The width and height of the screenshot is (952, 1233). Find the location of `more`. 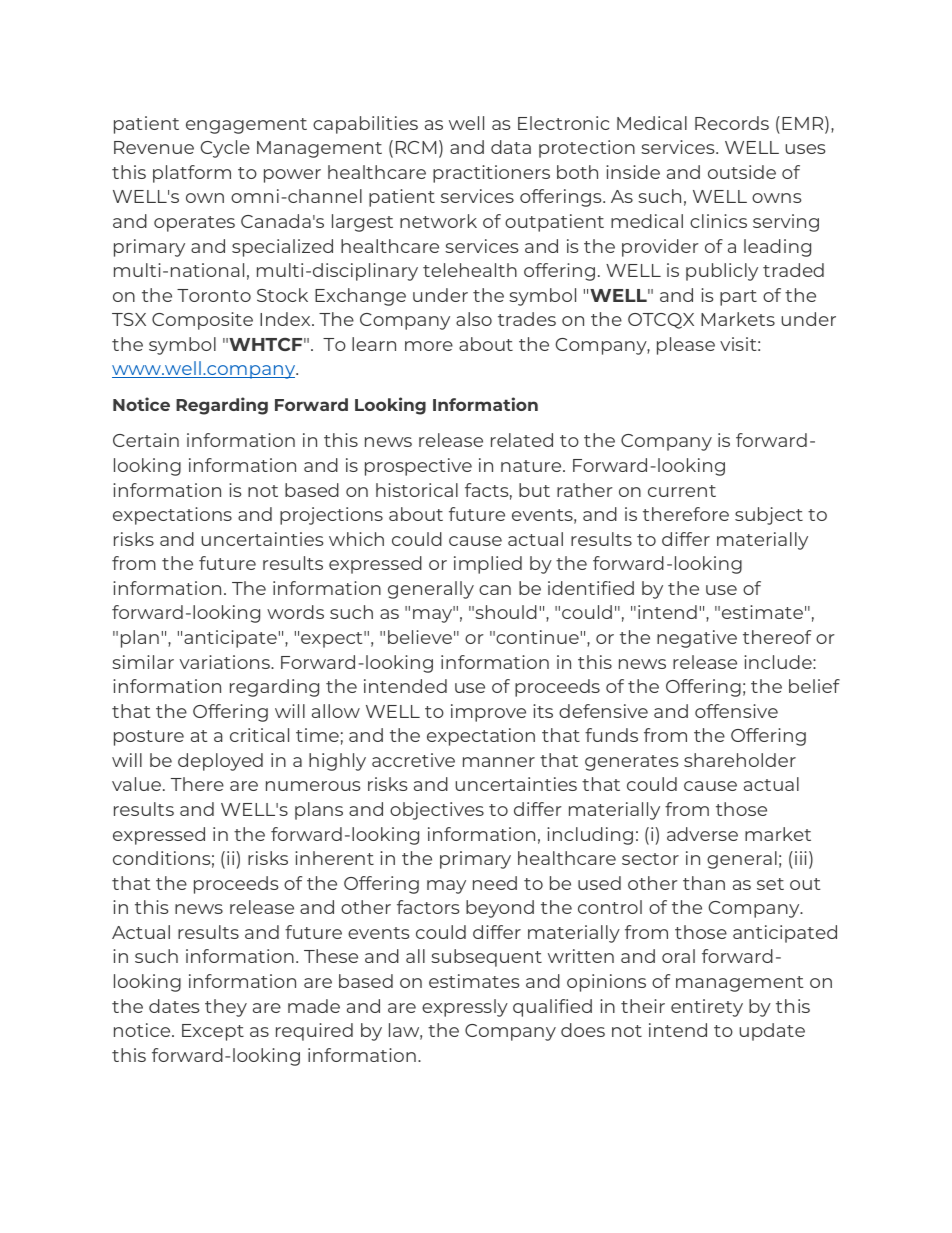

more is located at coordinates (429, 346).
